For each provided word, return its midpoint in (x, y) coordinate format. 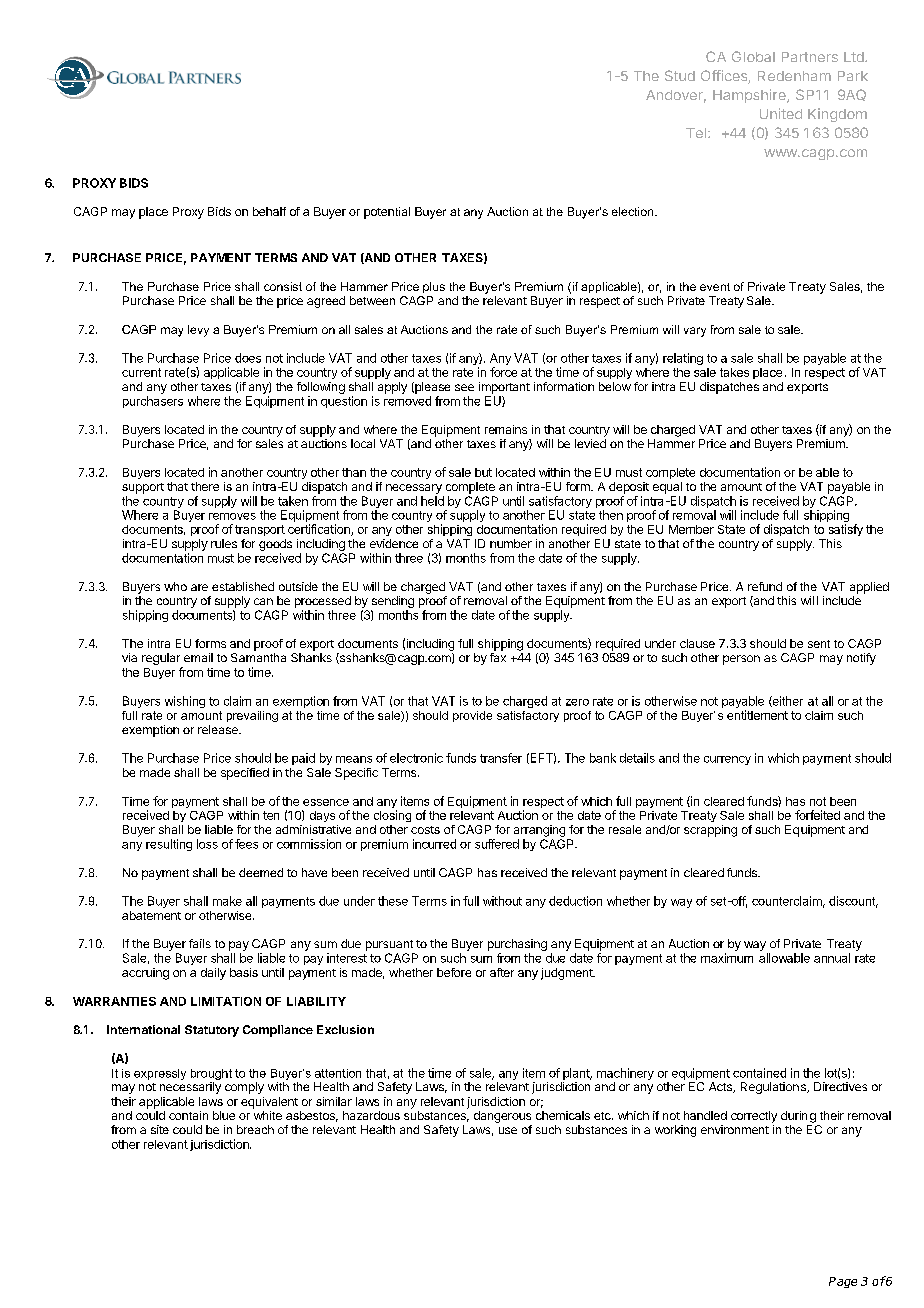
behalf (269, 211)
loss (207, 844)
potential (387, 213)
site (160, 1129)
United (781, 113)
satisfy (846, 530)
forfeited (817, 815)
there (205, 486)
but (483, 472)
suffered (497, 844)
